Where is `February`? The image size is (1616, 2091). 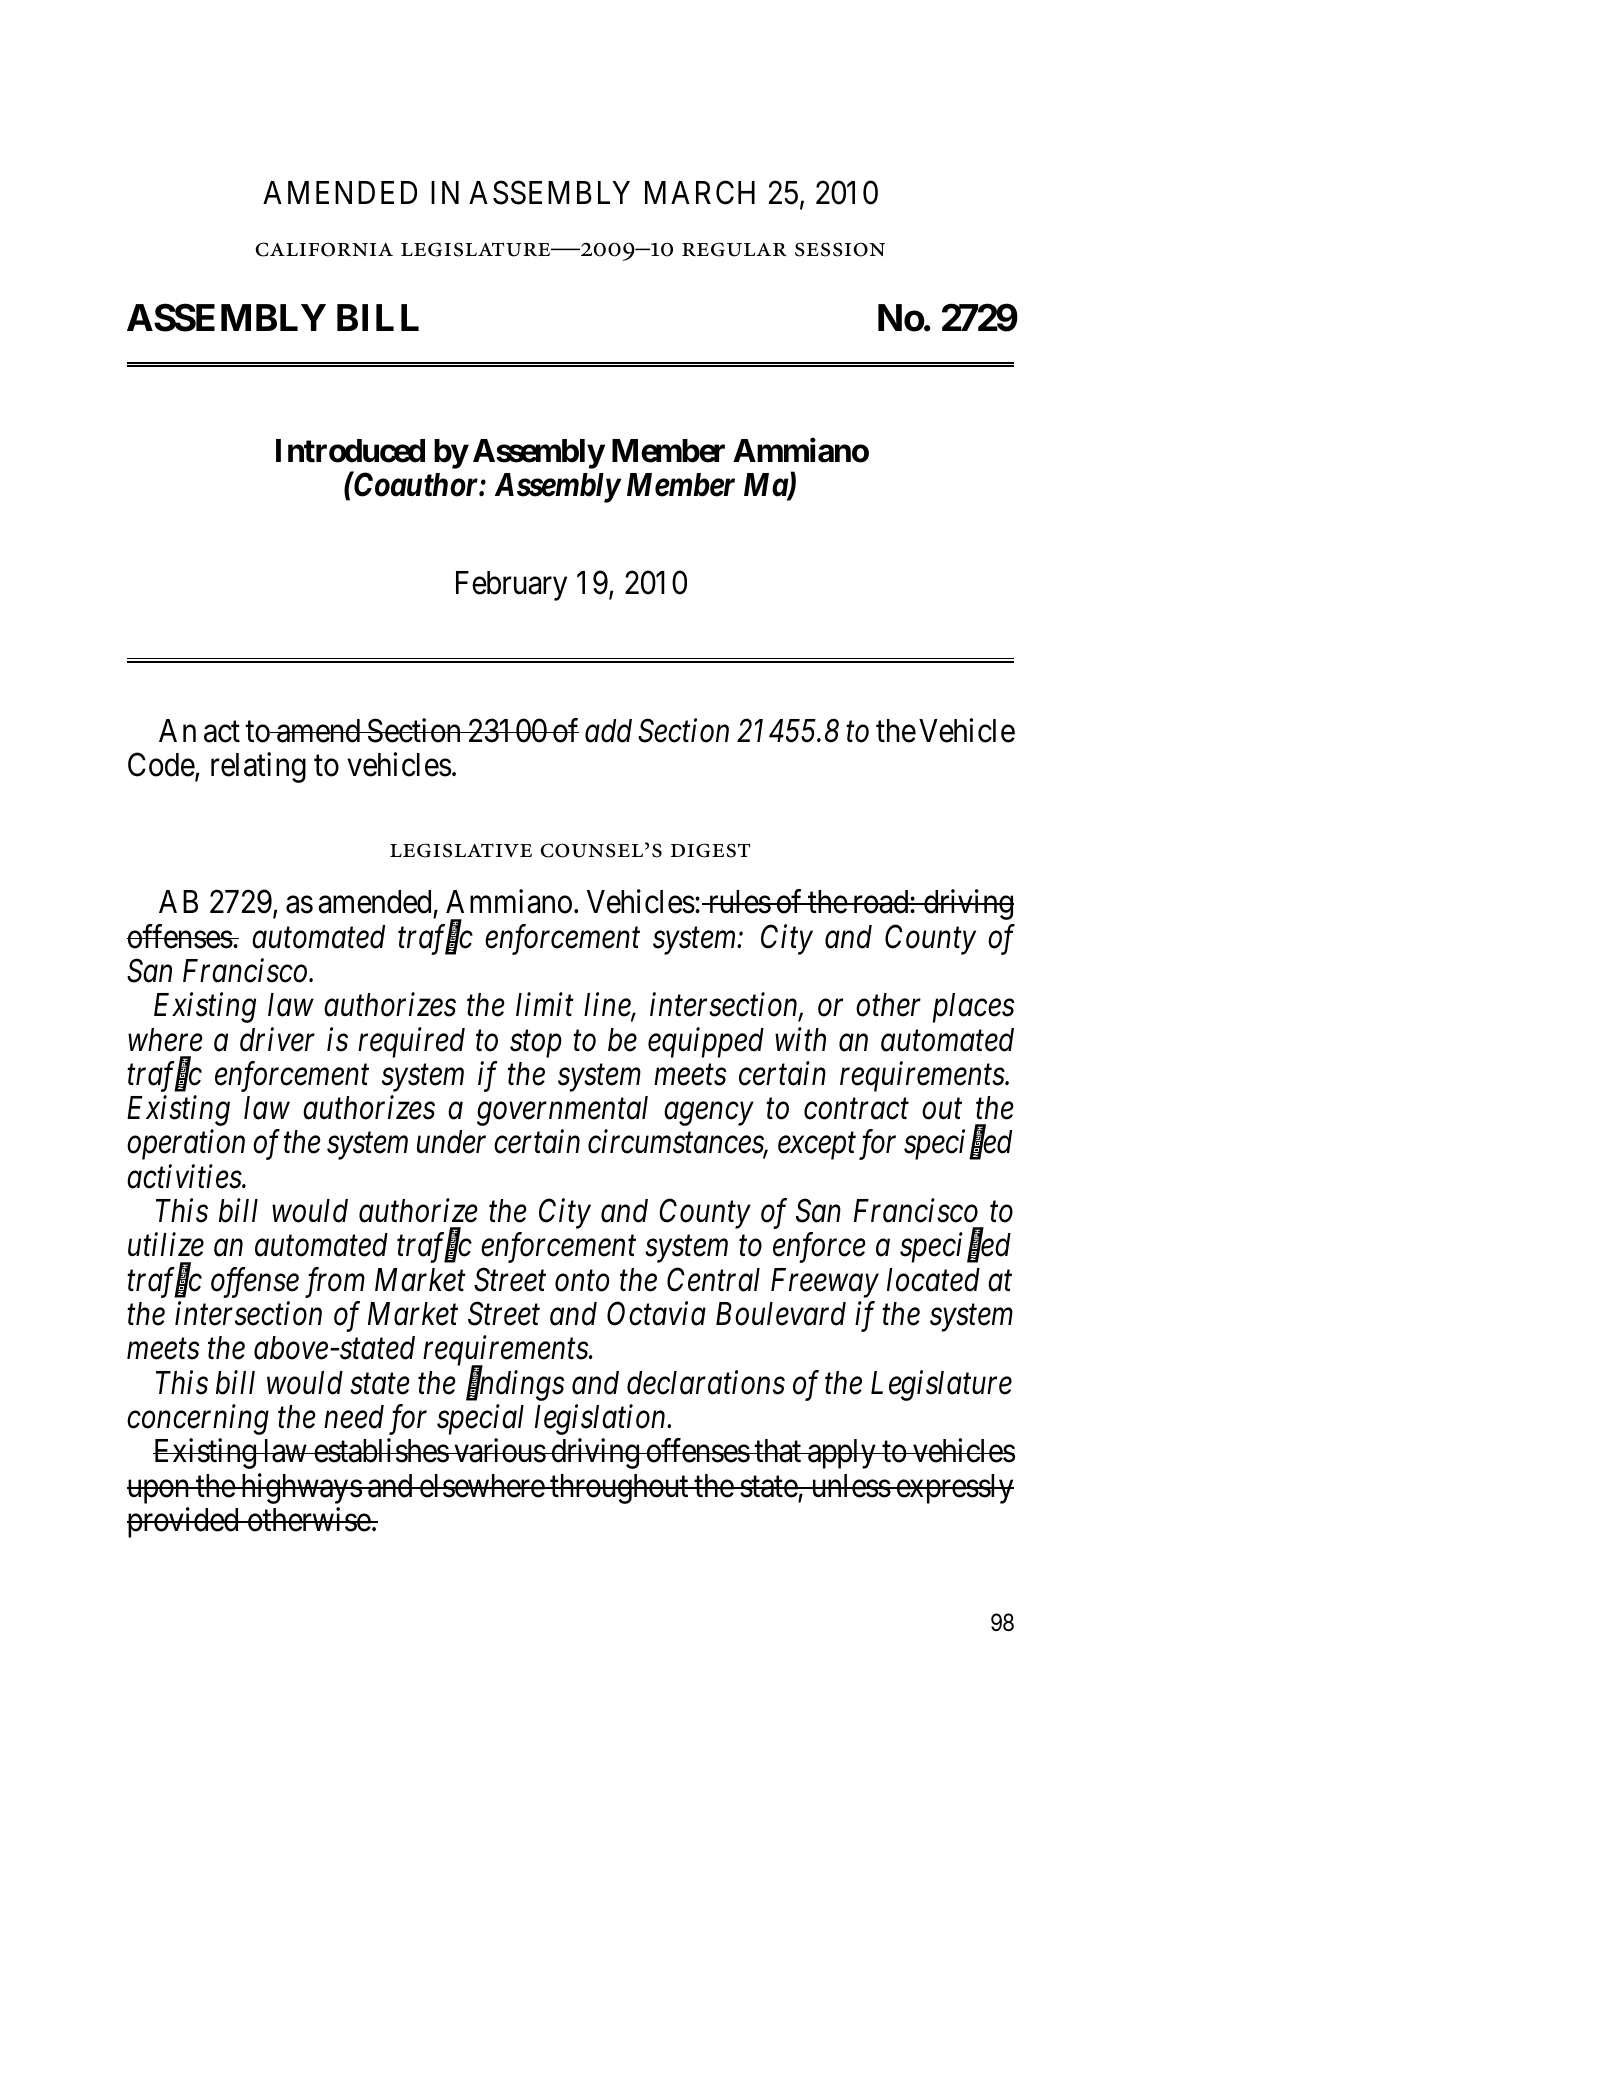 February is located at coordinates (511, 586).
